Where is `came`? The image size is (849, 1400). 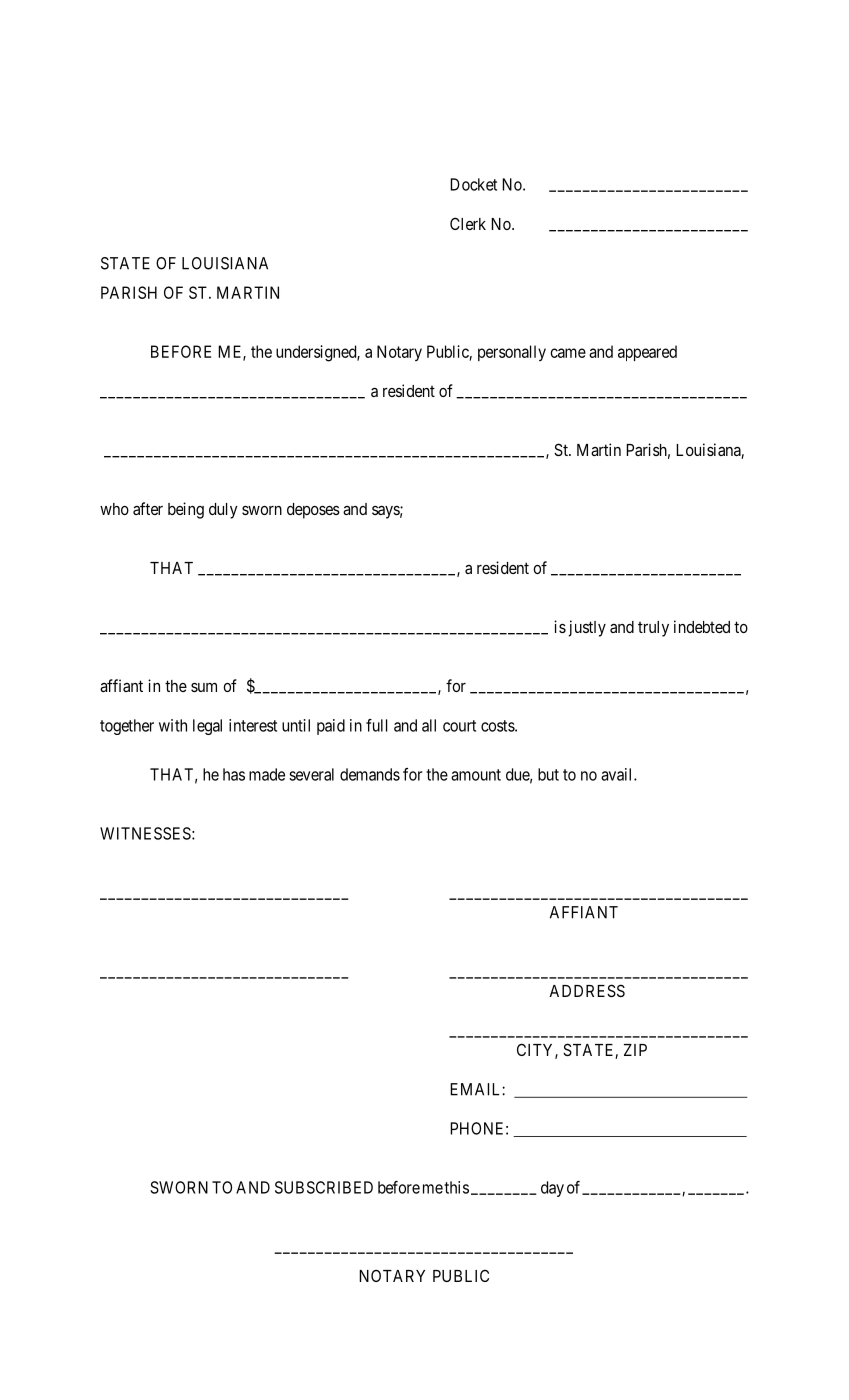 came is located at coordinates (568, 353).
